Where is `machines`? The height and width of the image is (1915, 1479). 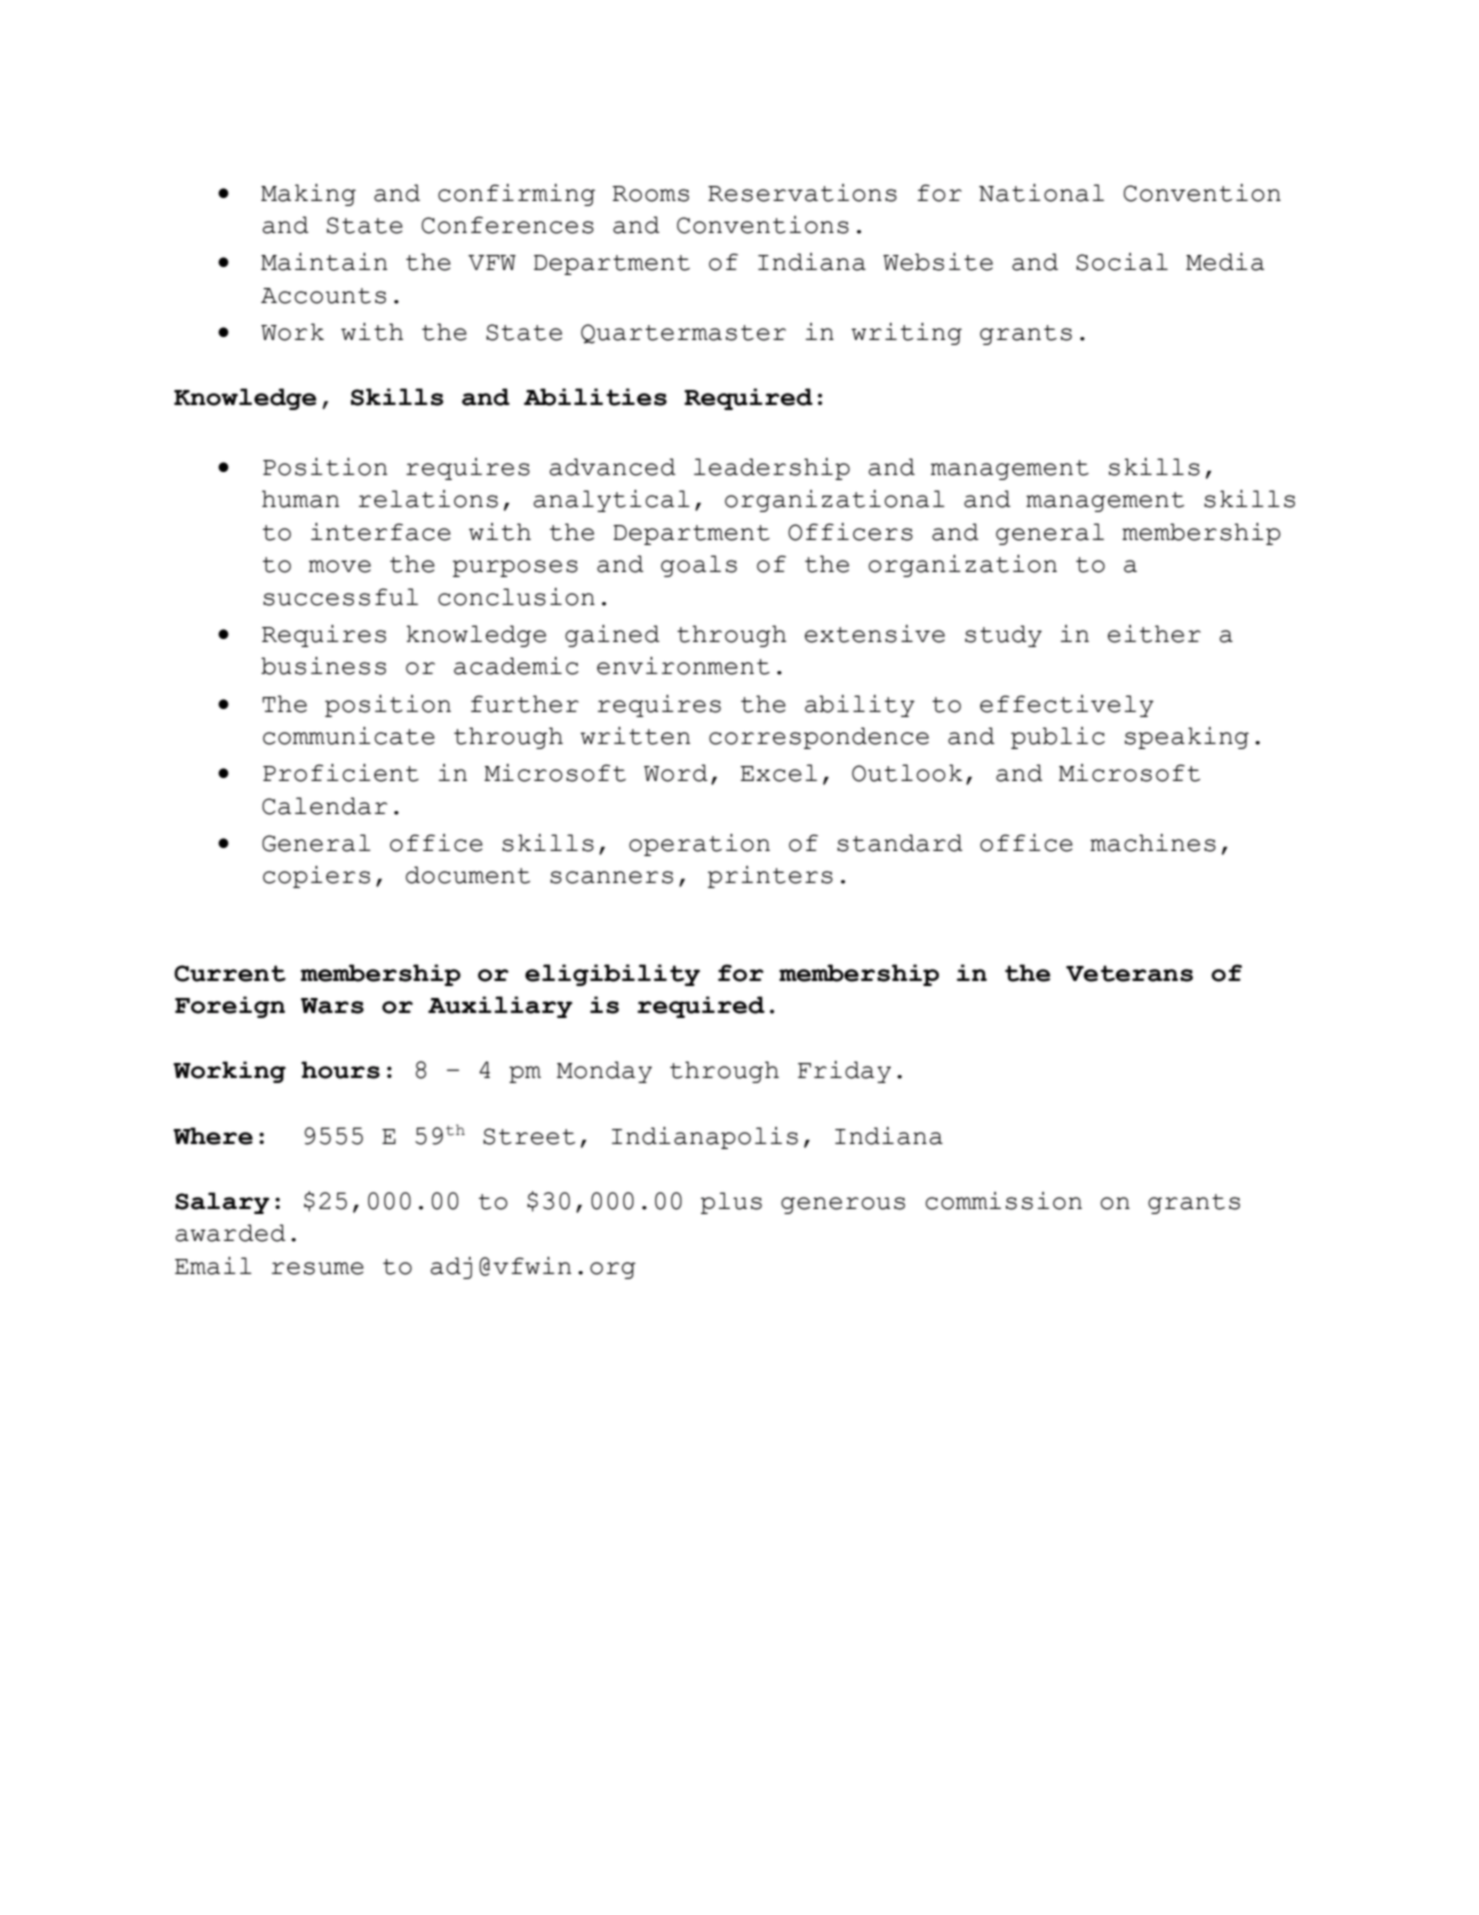 machines is located at coordinates (1153, 843).
